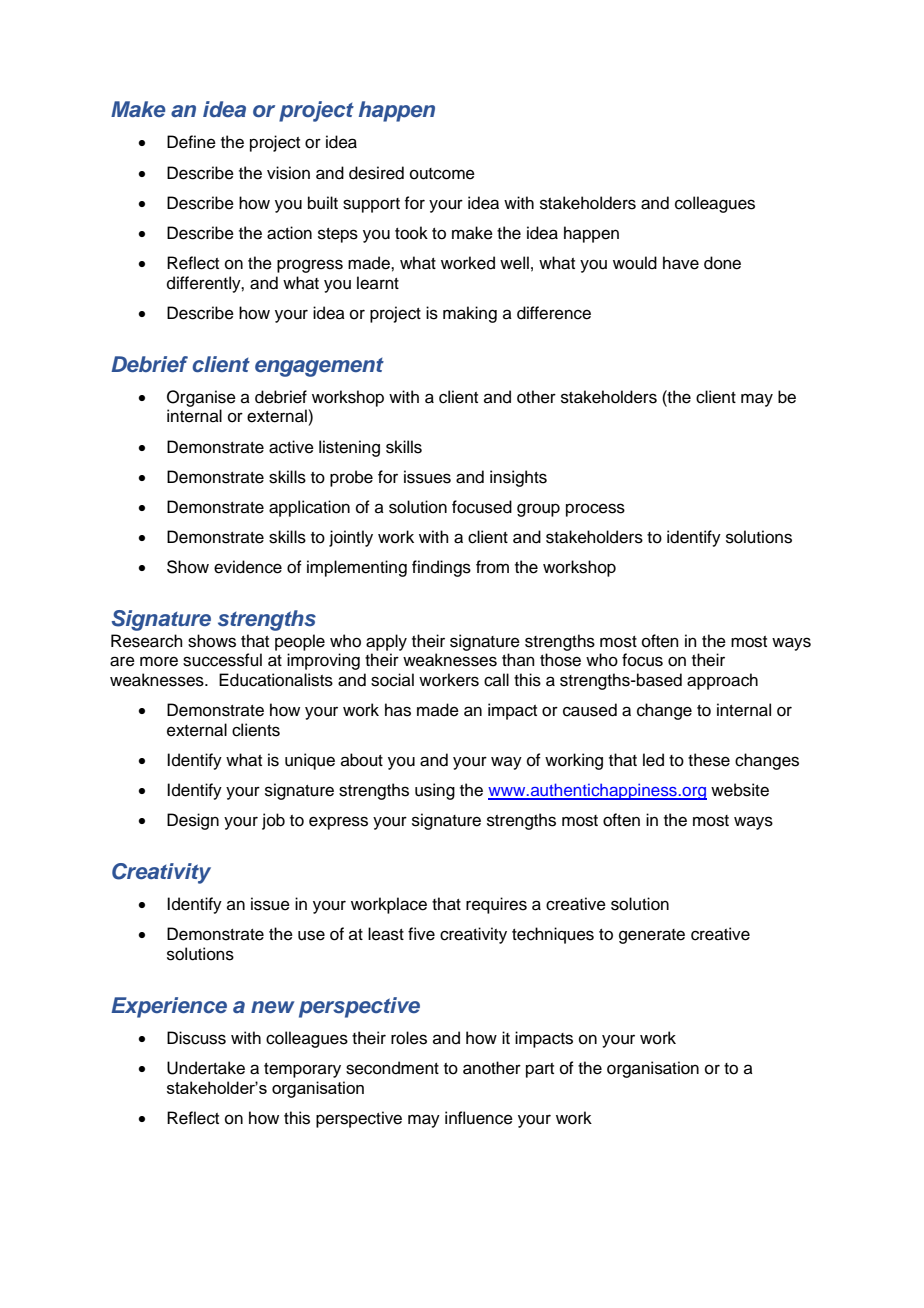 Image resolution: width=924 pixels, height=1308 pixels. I want to click on Define, so click(191, 142).
